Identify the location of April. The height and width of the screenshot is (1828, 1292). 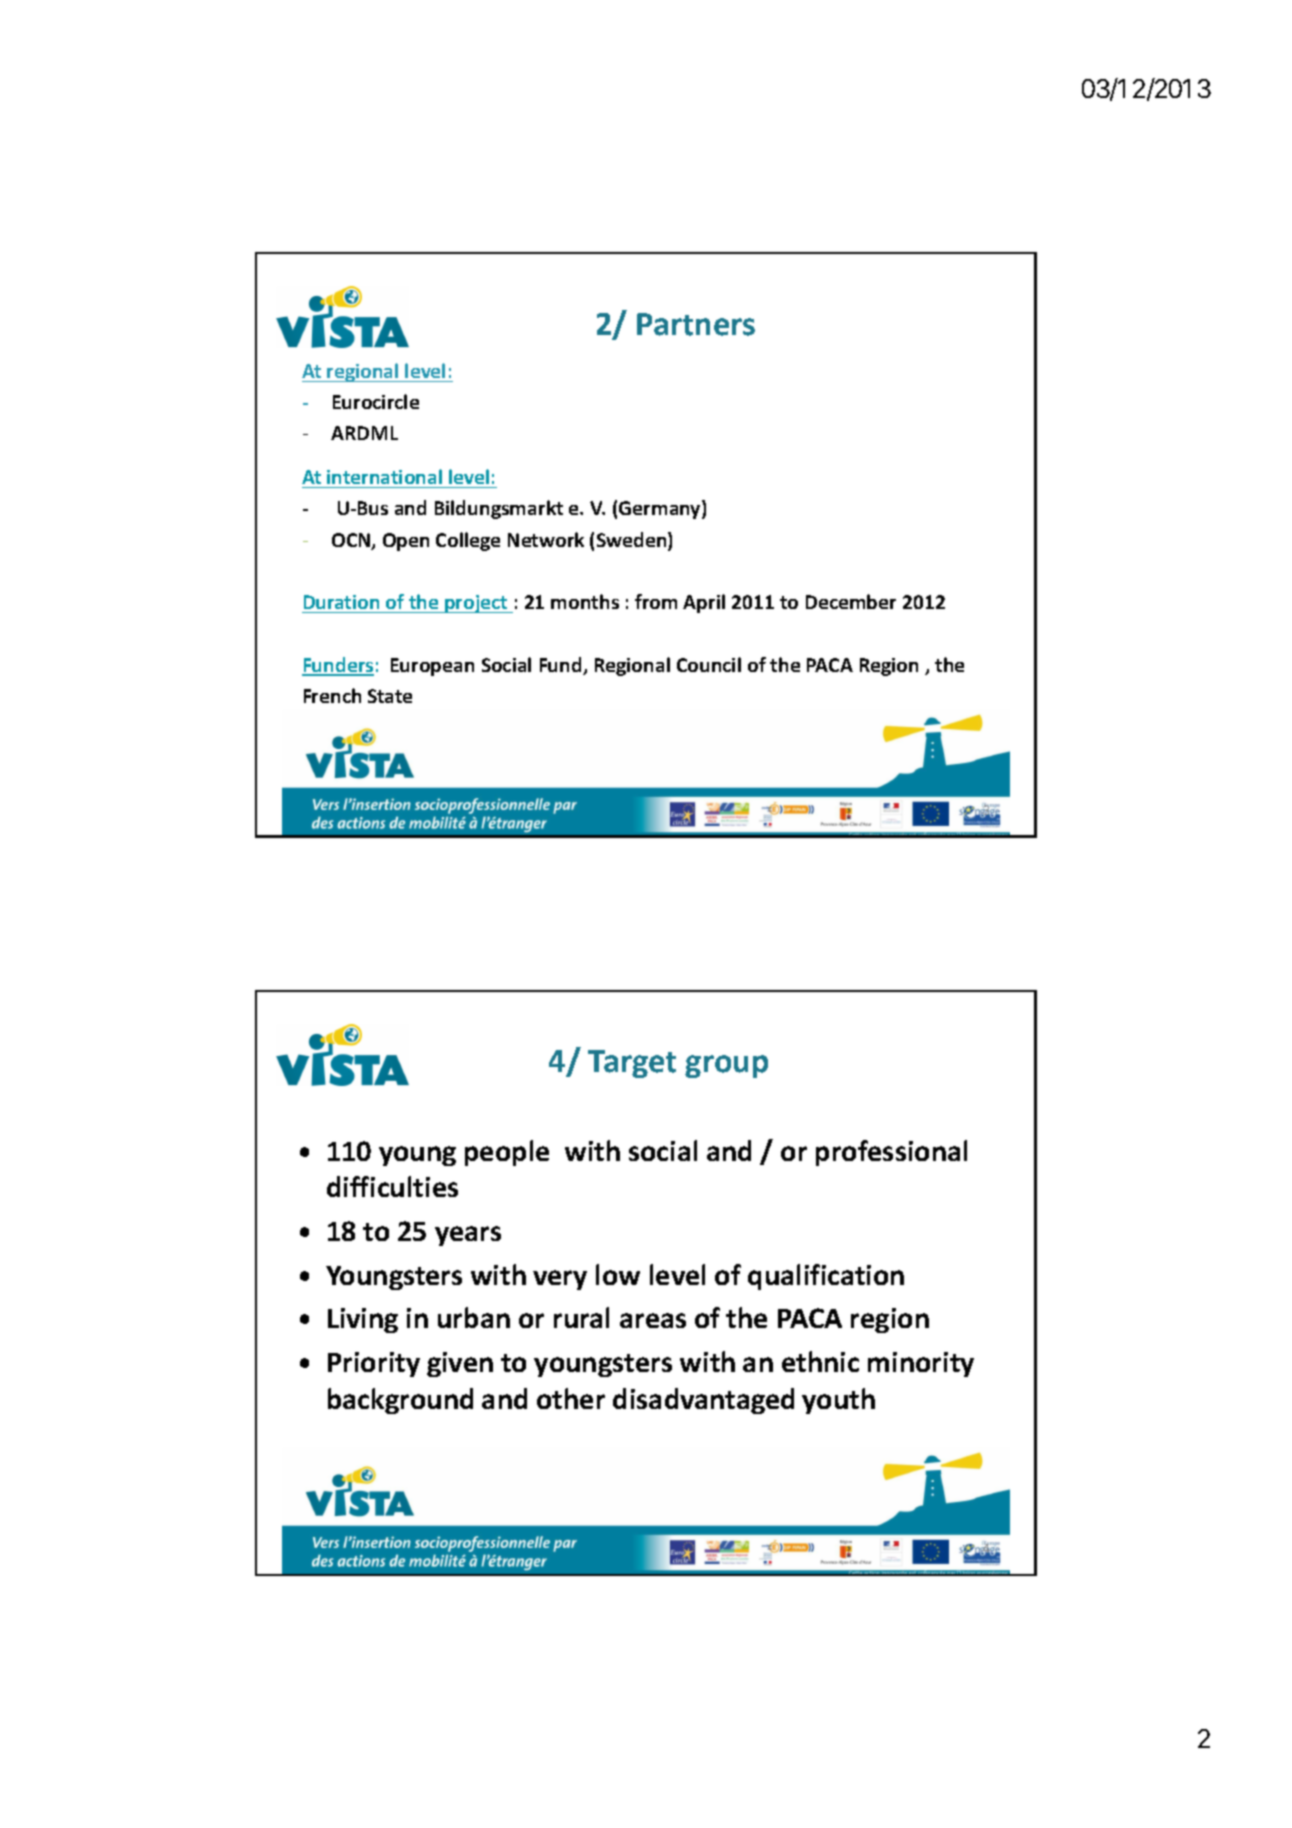
(704, 603).
